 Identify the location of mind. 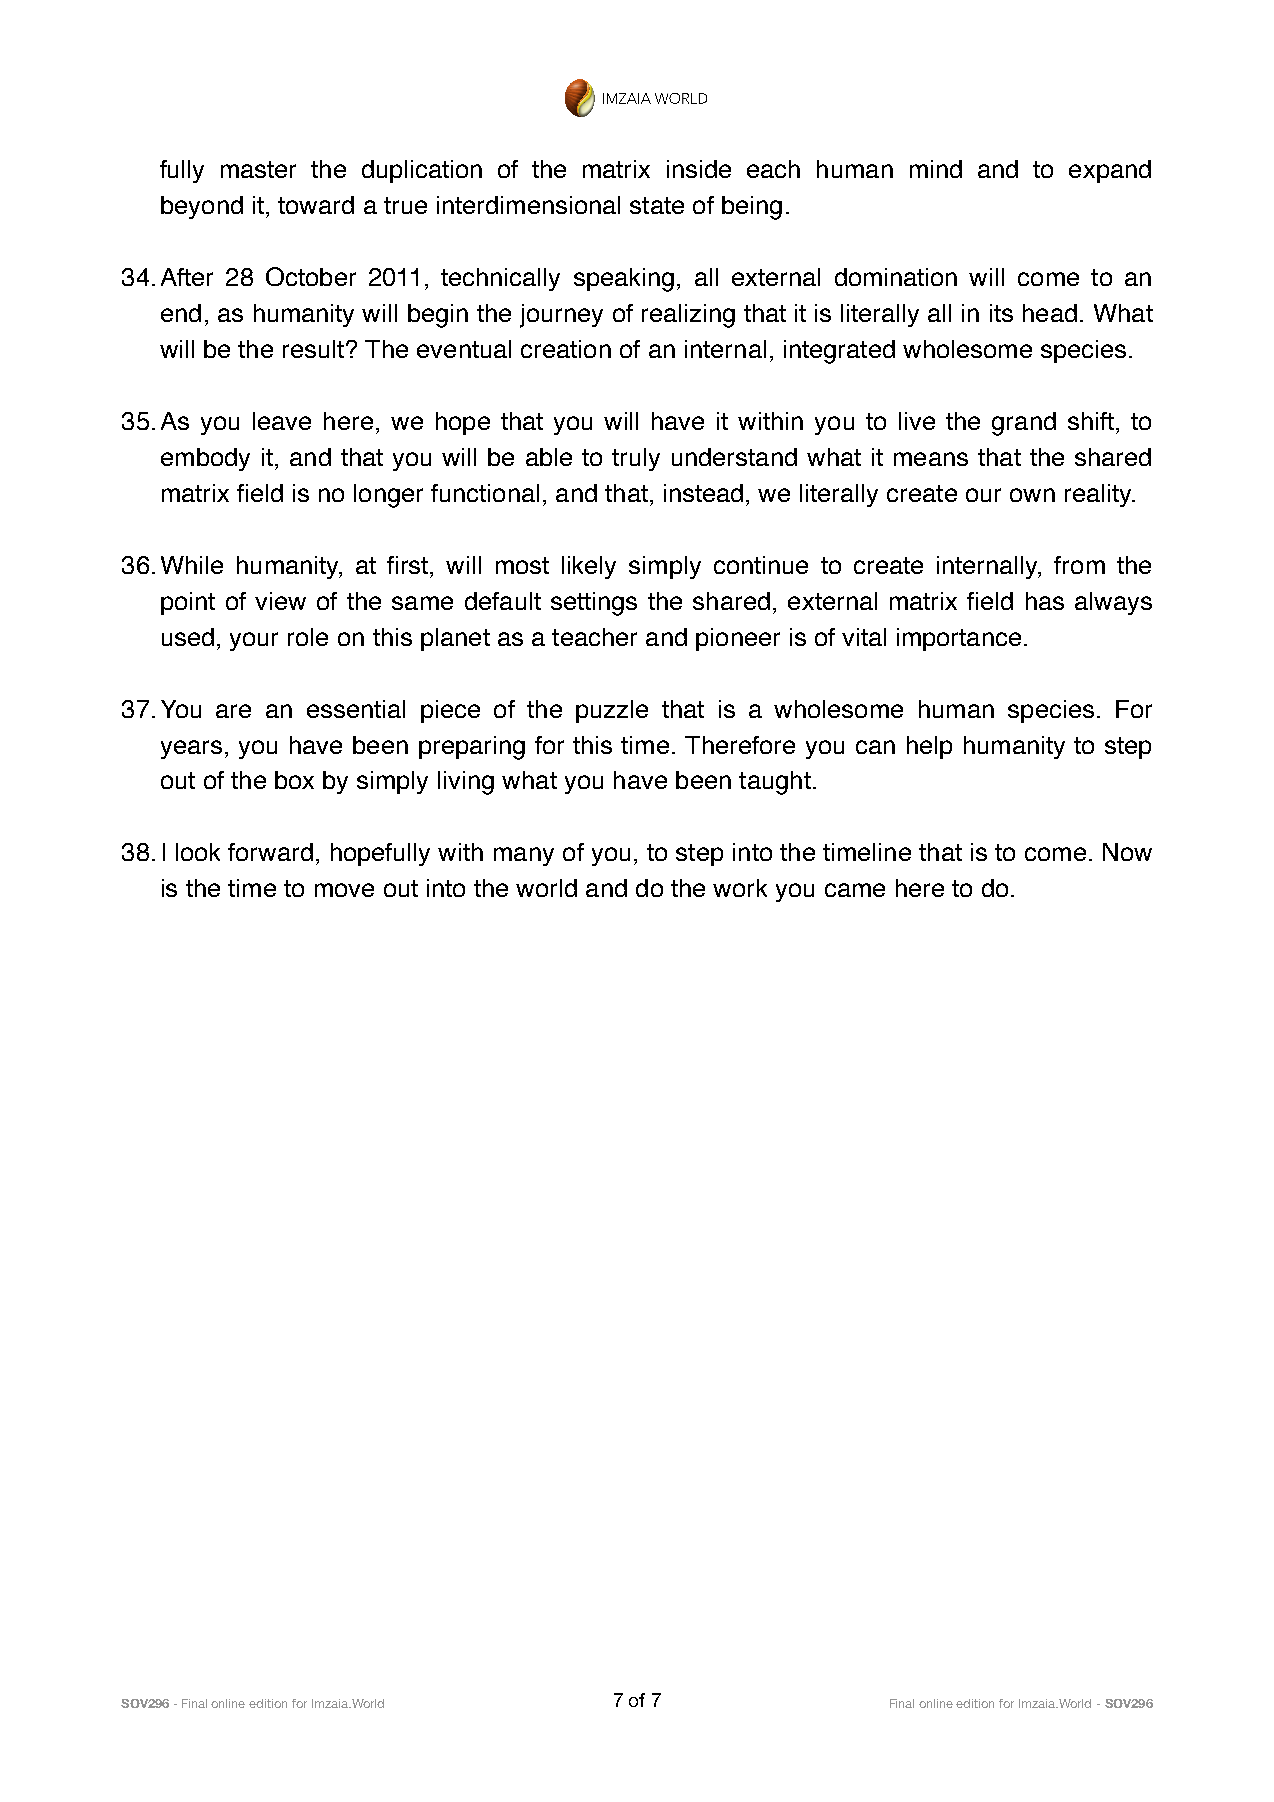
(936, 169).
